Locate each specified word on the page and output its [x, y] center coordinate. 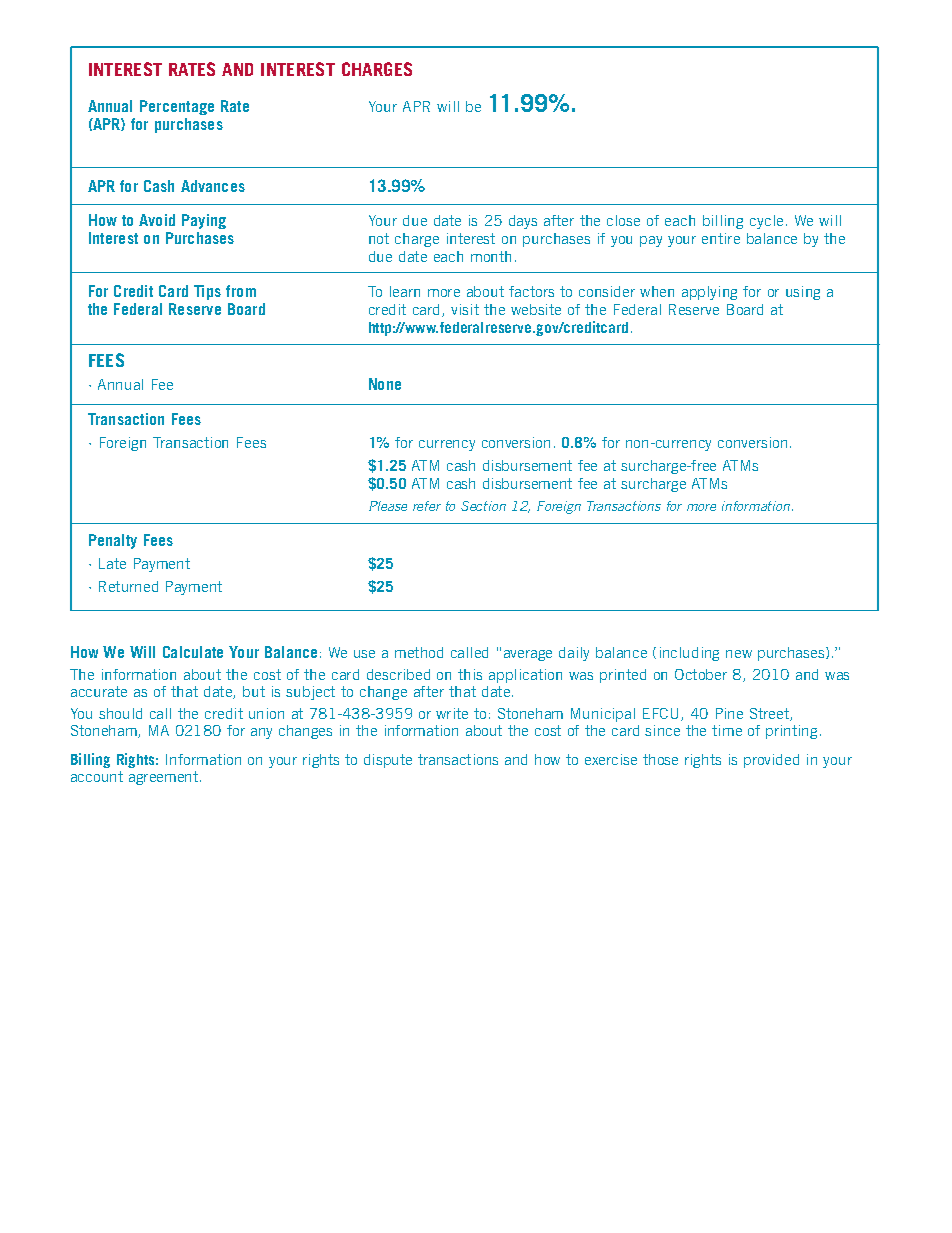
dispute [388, 761]
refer [427, 506]
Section [483, 506]
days [523, 222]
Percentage [177, 107]
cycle [766, 222]
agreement [163, 778]
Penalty [113, 541]
